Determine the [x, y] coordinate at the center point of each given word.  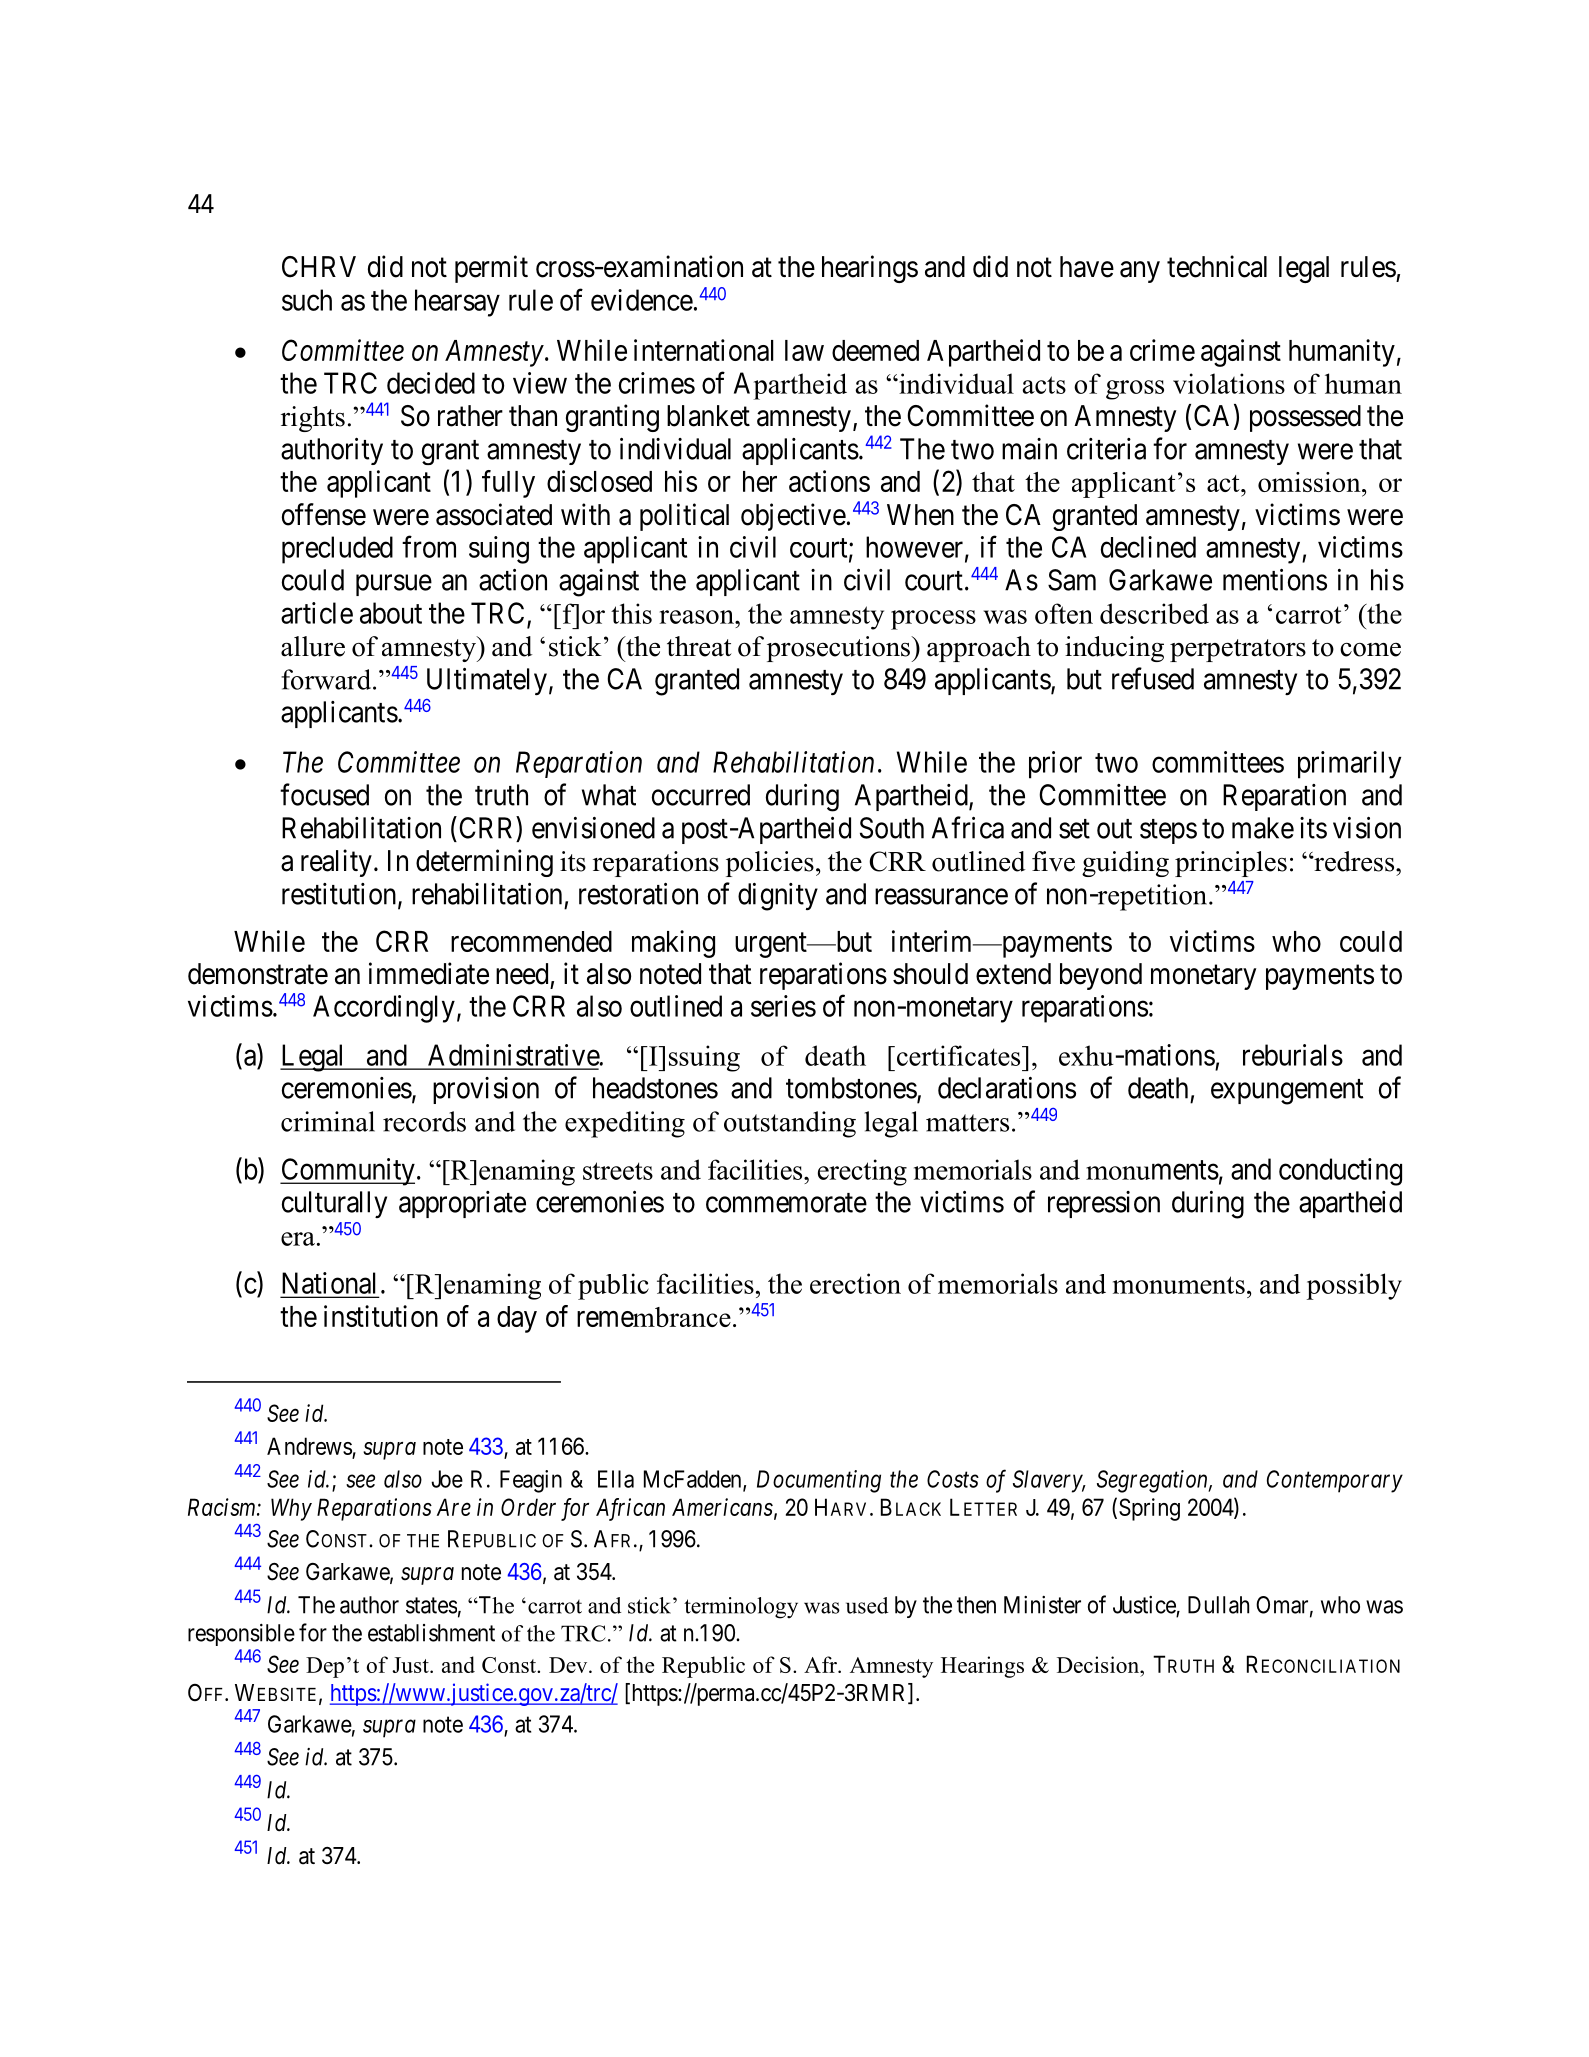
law [804, 350]
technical [1217, 266]
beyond [1101, 976]
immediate [429, 973]
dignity [778, 897]
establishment [431, 1633]
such [307, 300]
